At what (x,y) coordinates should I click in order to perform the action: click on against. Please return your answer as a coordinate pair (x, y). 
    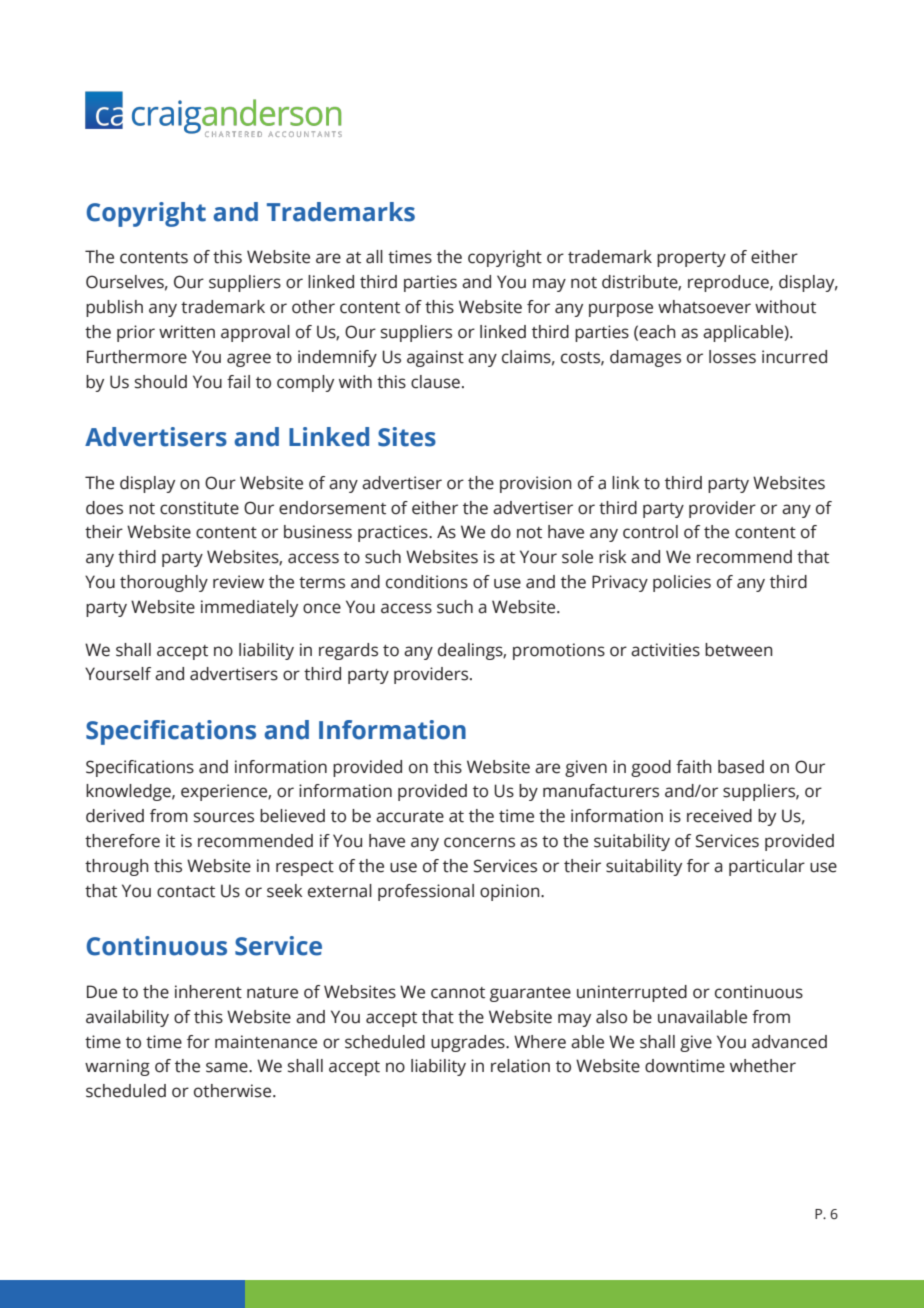
    Looking at the image, I should click on (435, 358).
